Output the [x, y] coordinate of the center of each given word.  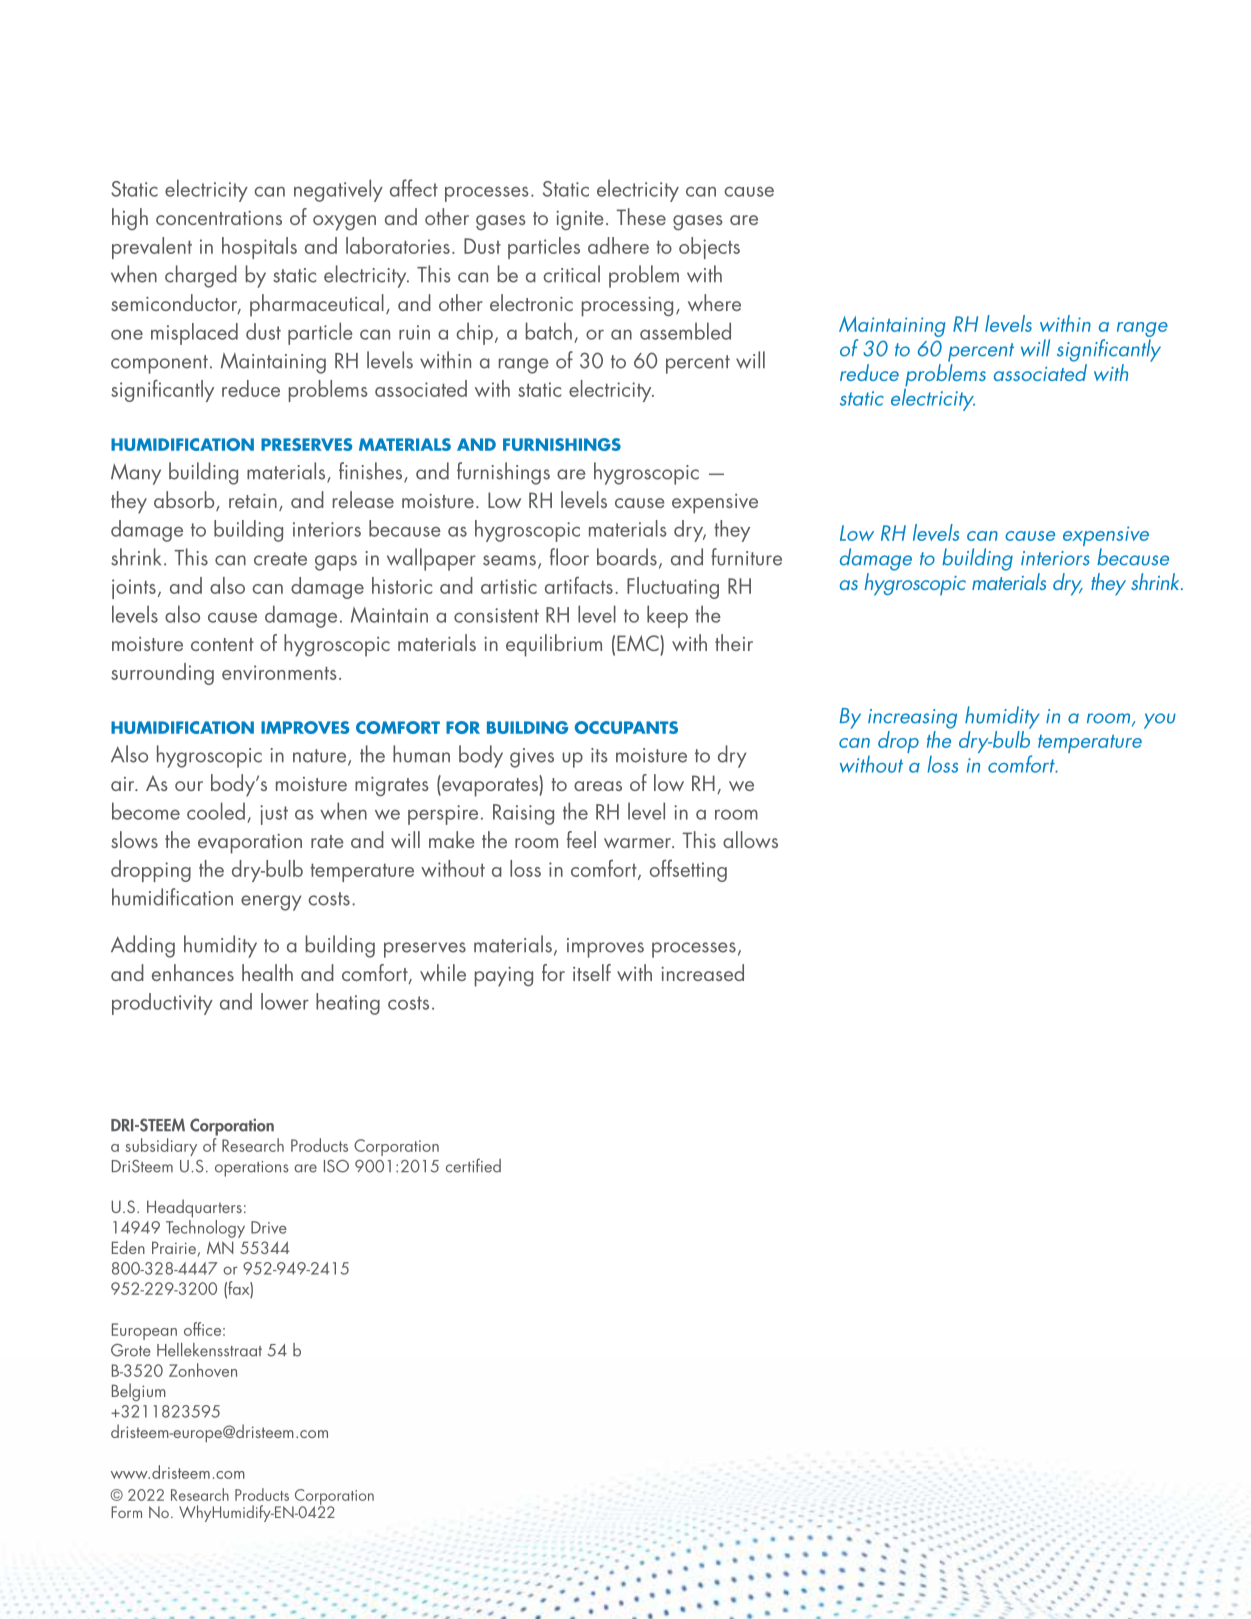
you [1160, 721]
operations [252, 1169]
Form [126, 1512]
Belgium [139, 1392]
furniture [746, 557]
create [280, 559]
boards [627, 557]
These [641, 216]
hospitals [259, 248]
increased [702, 972]
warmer [639, 843]
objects [709, 248]
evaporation [250, 844]
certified [473, 1165]
